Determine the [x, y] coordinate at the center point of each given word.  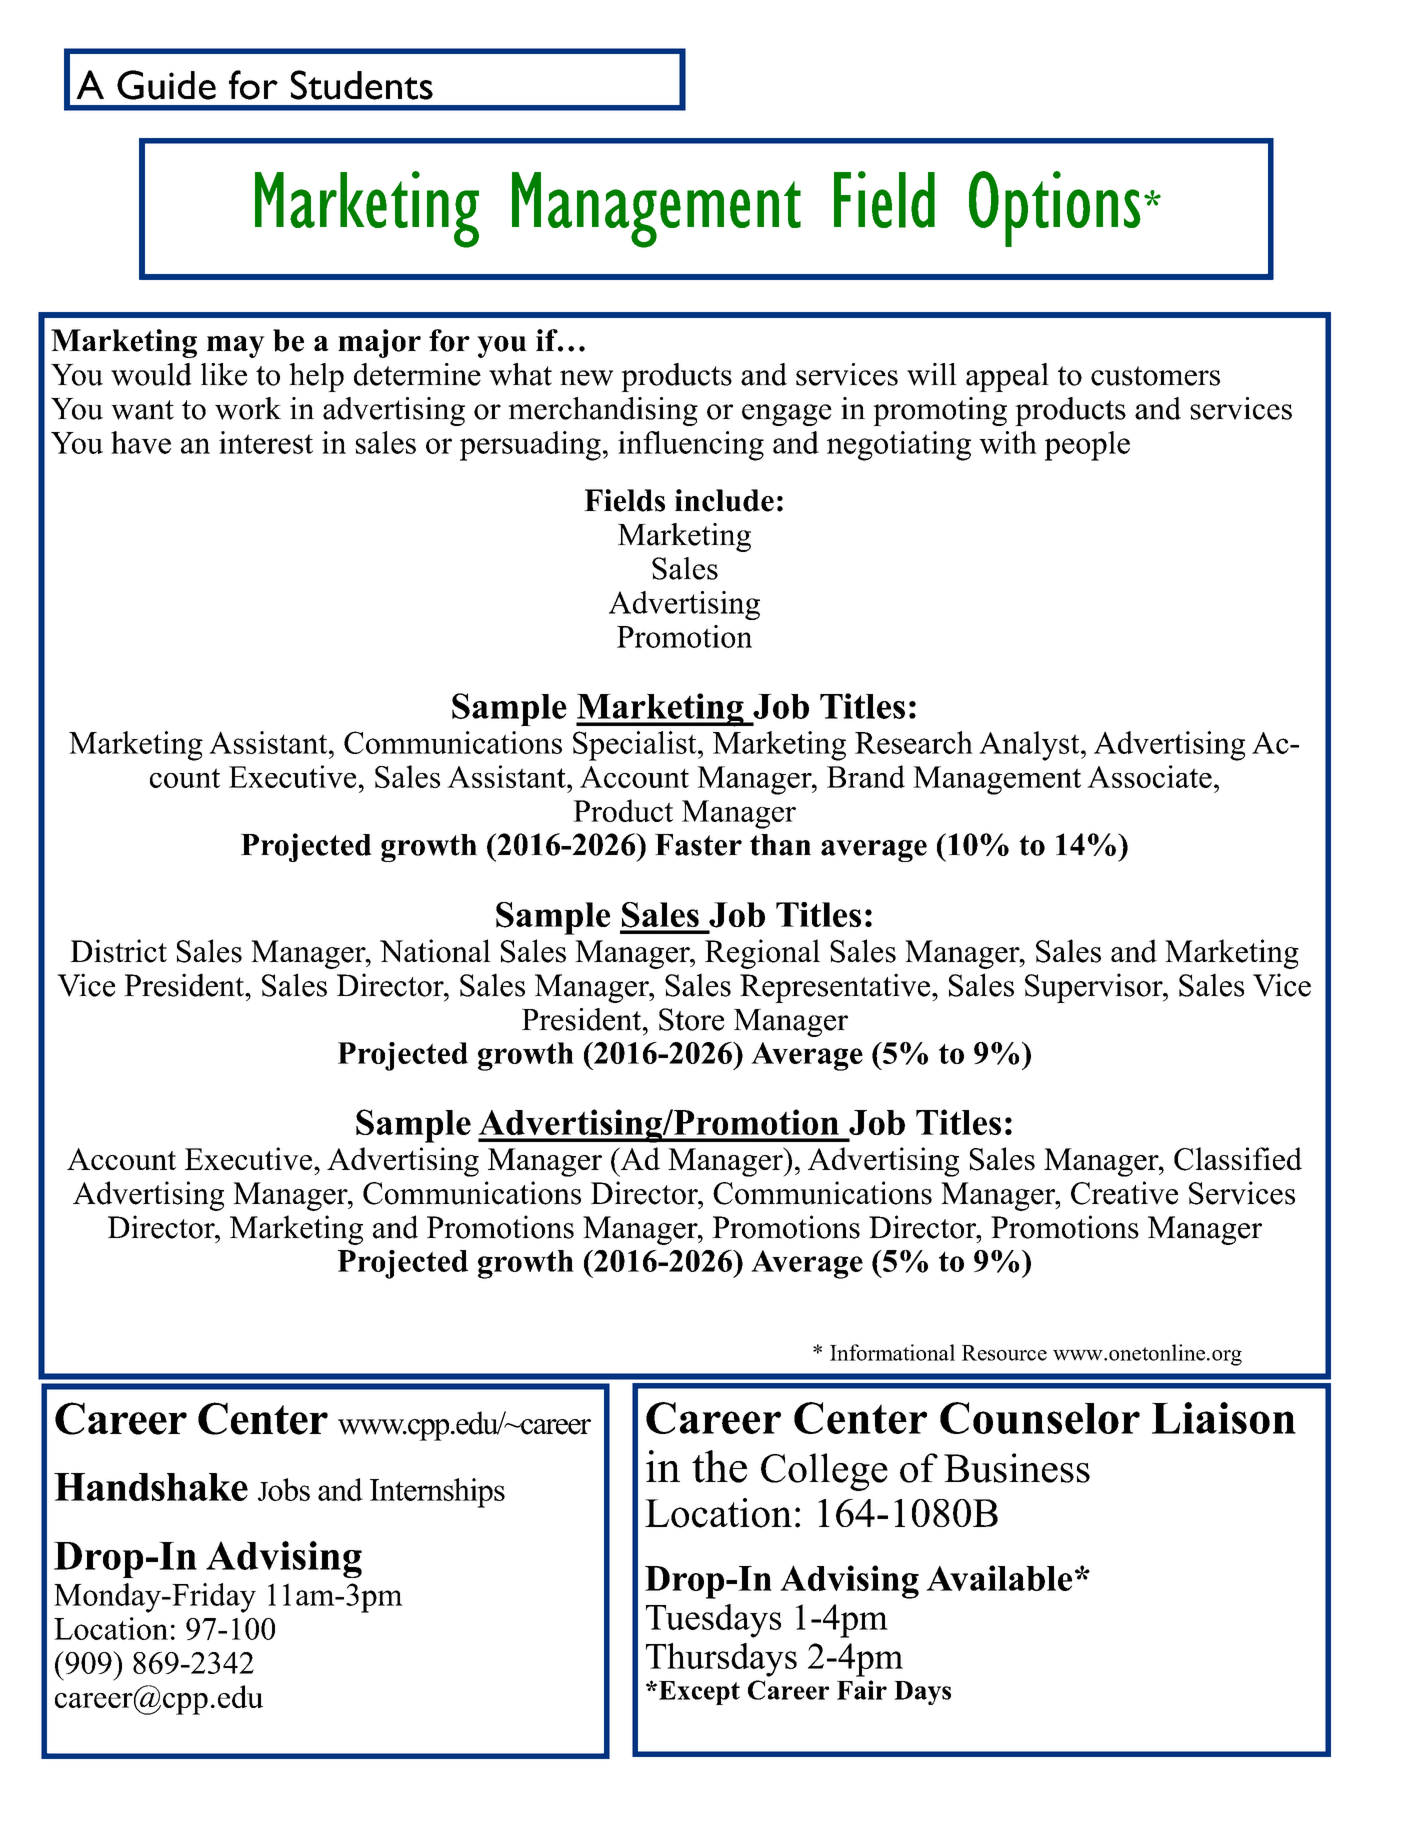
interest [266, 442]
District [118, 951]
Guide [166, 85]
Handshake [151, 1487]
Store [691, 1019]
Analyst [1030, 746]
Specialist [636, 746]
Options [1055, 209]
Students [362, 85]
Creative [1124, 1193]
